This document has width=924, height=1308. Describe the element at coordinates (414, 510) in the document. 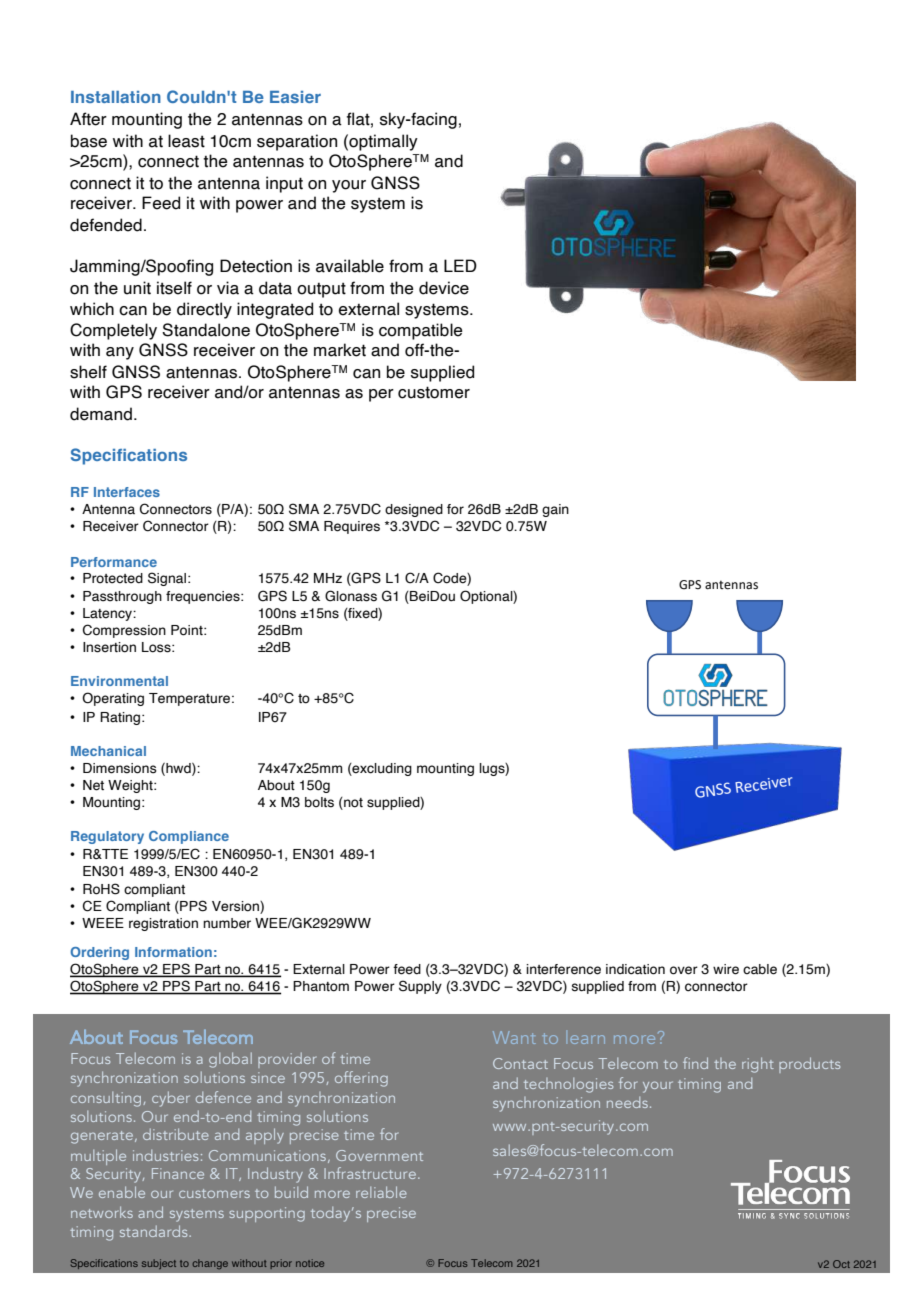

I see `designed` at that location.
